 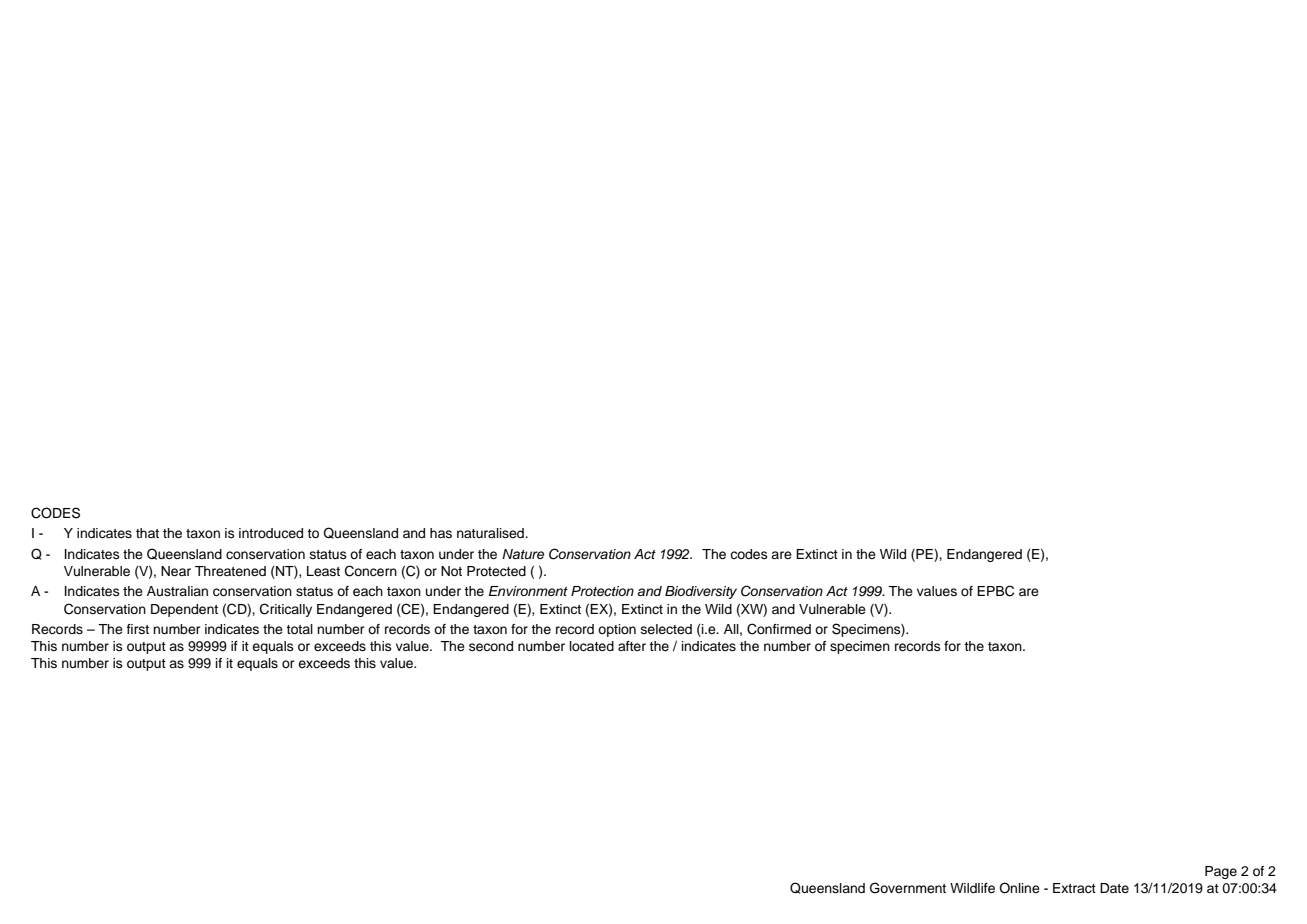 What do you see at coordinates (299, 629) in the screenshot?
I see `total` at bounding box center [299, 629].
